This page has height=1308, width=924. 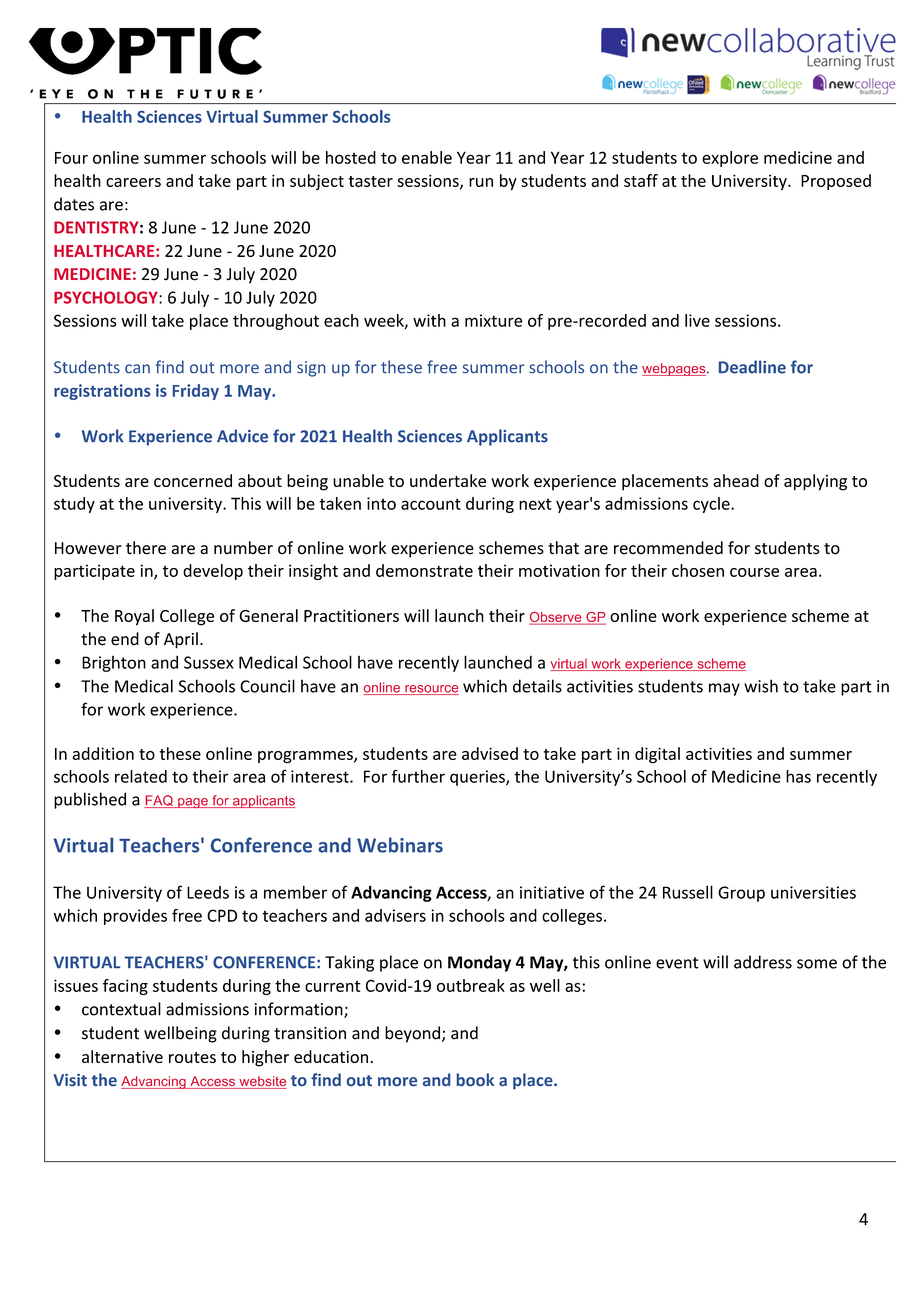 I want to click on careers, so click(x=133, y=182).
